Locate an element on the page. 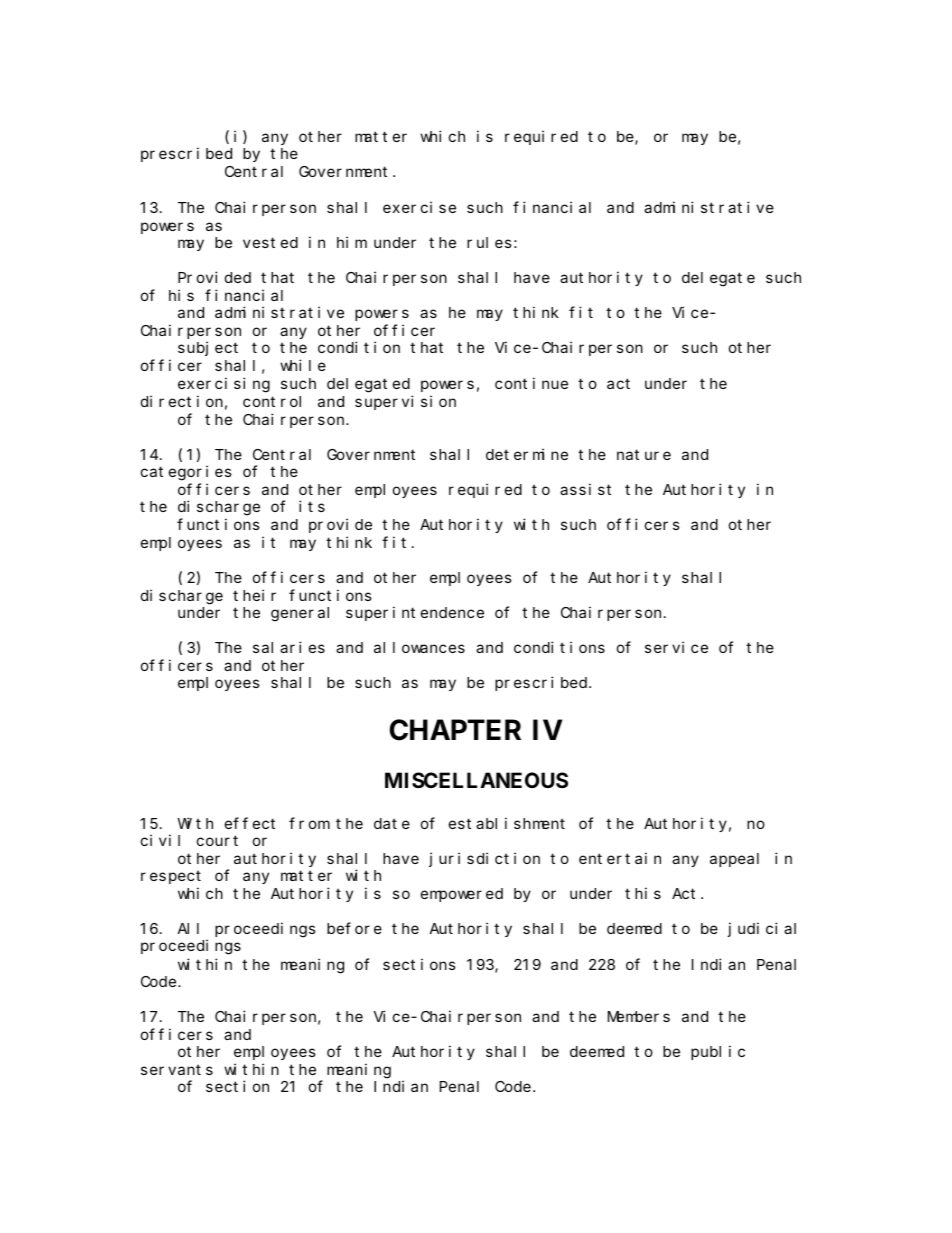  court is located at coordinates (217, 841).
